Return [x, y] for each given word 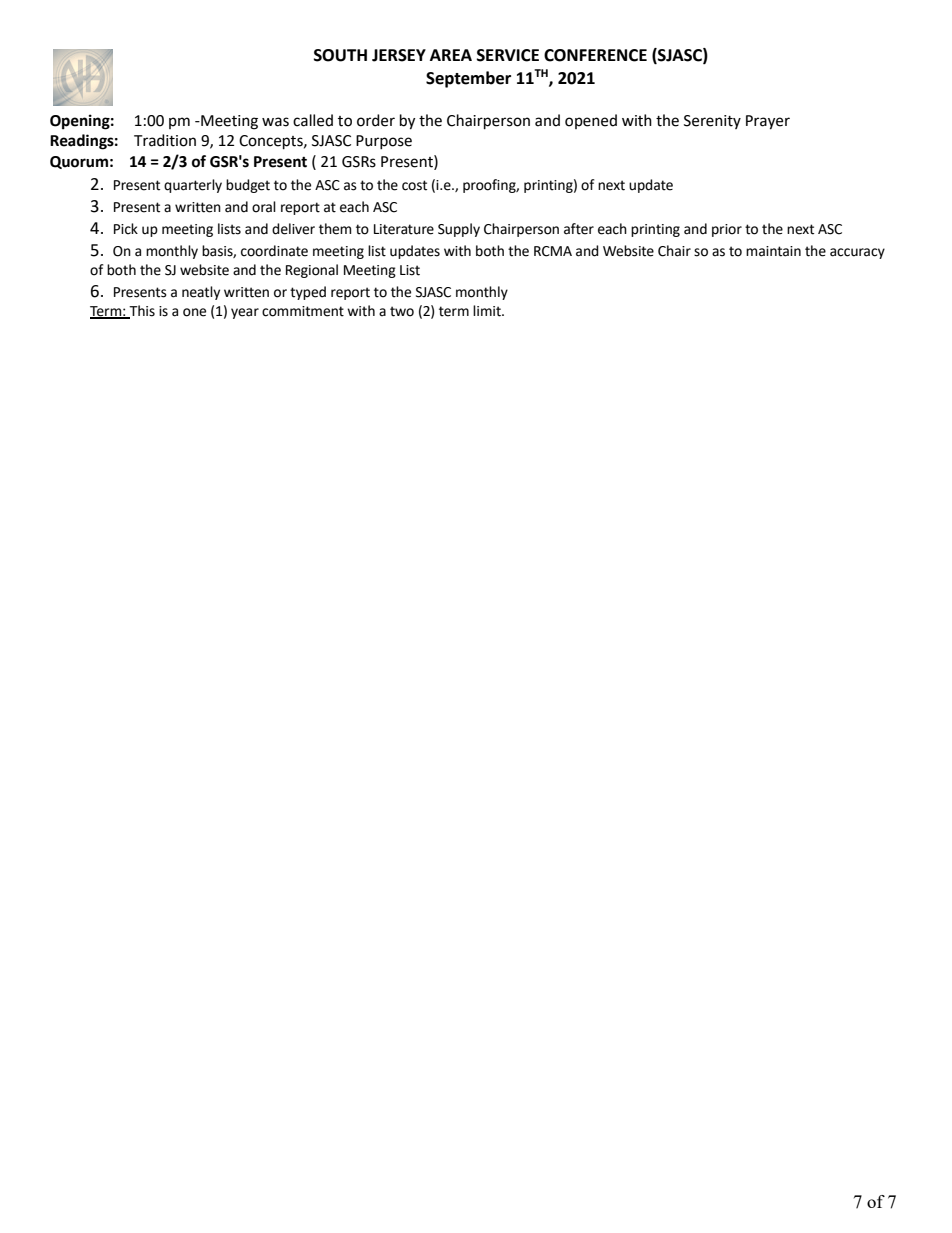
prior [727, 230]
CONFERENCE [595, 55]
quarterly [193, 186]
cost [414, 185]
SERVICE [508, 55]
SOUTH [340, 55]
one [194, 312]
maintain [773, 251]
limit [488, 311]
